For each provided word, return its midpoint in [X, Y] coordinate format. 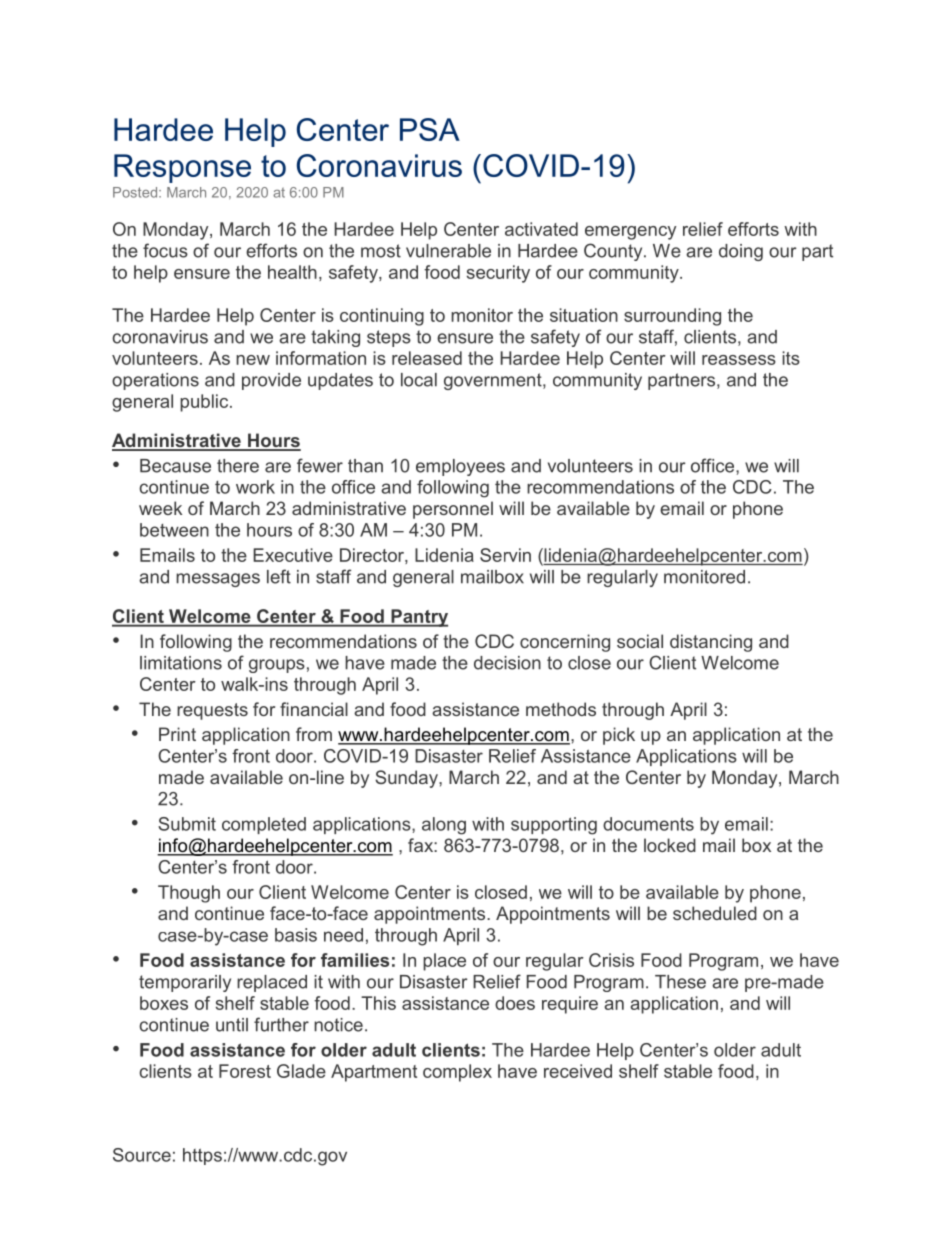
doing [741, 252]
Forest [245, 1071]
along [444, 826]
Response [182, 168]
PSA [430, 129]
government [494, 381]
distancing [711, 643]
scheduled [715, 913]
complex [457, 1073]
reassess [739, 360]
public [205, 403]
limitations [181, 663]
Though [189, 894]
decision [507, 663]
